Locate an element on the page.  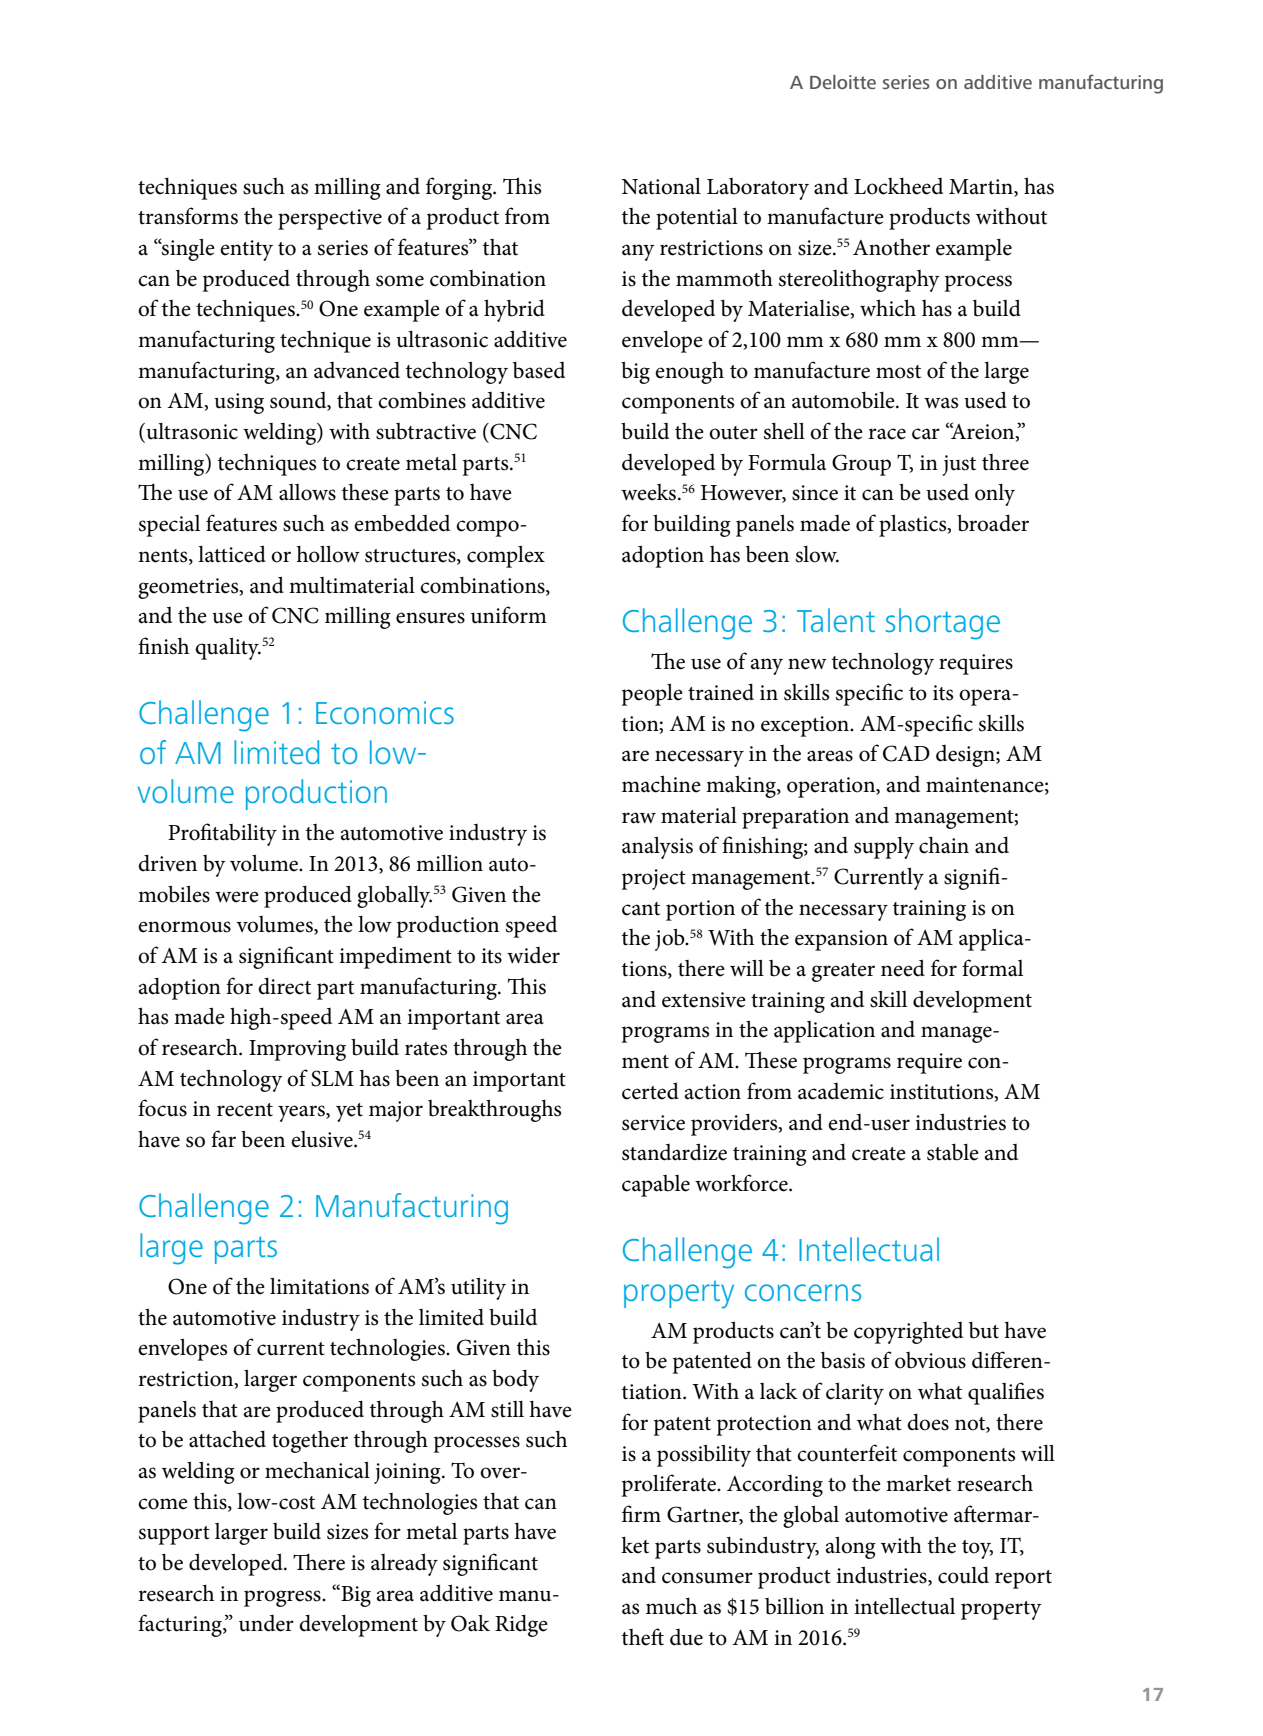
perspective is located at coordinates (330, 219).
